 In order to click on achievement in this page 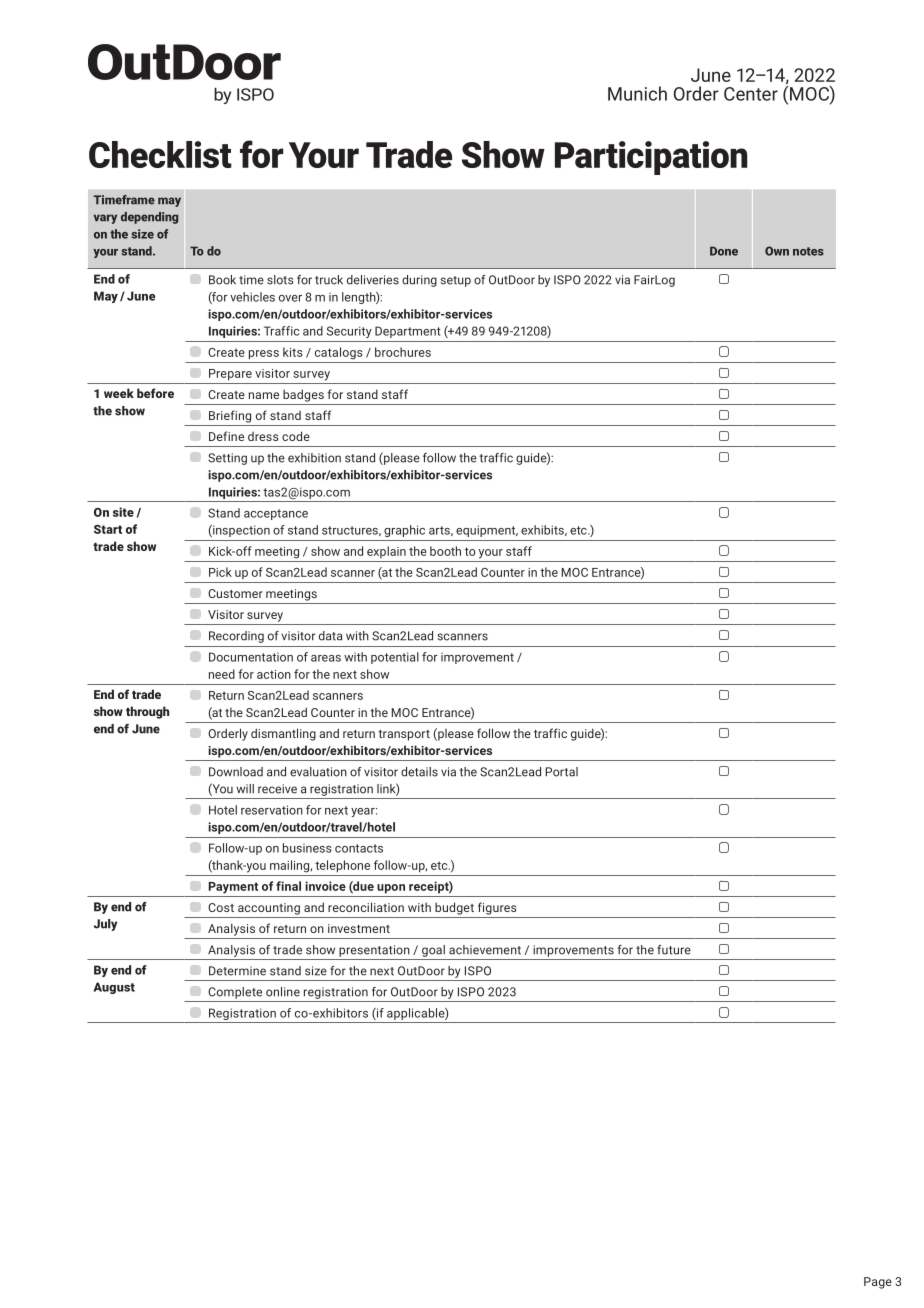, I will do `click(485, 950)`.
